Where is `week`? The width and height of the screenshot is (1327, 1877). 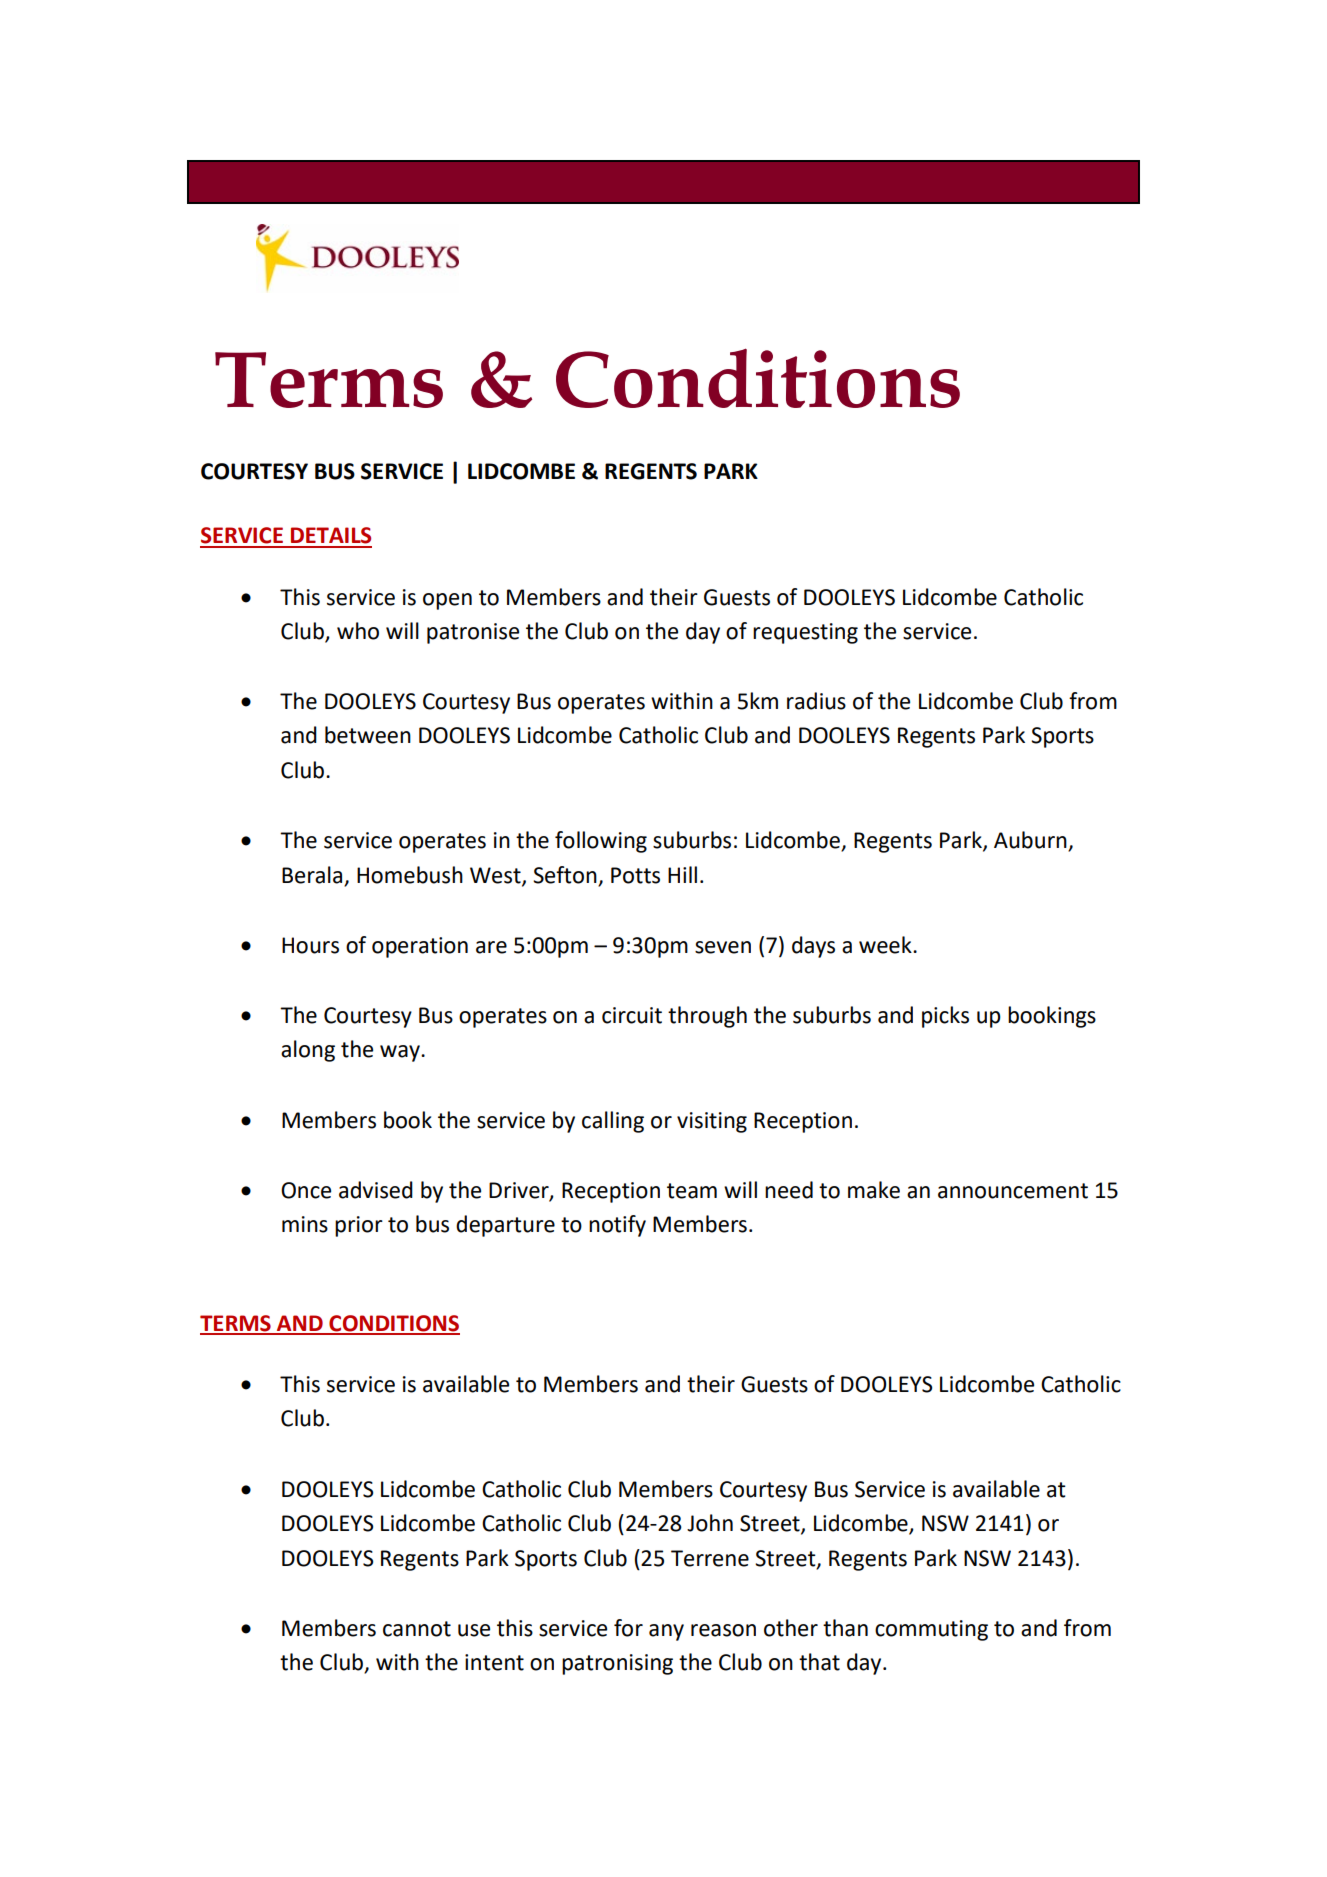
week is located at coordinates (886, 945).
